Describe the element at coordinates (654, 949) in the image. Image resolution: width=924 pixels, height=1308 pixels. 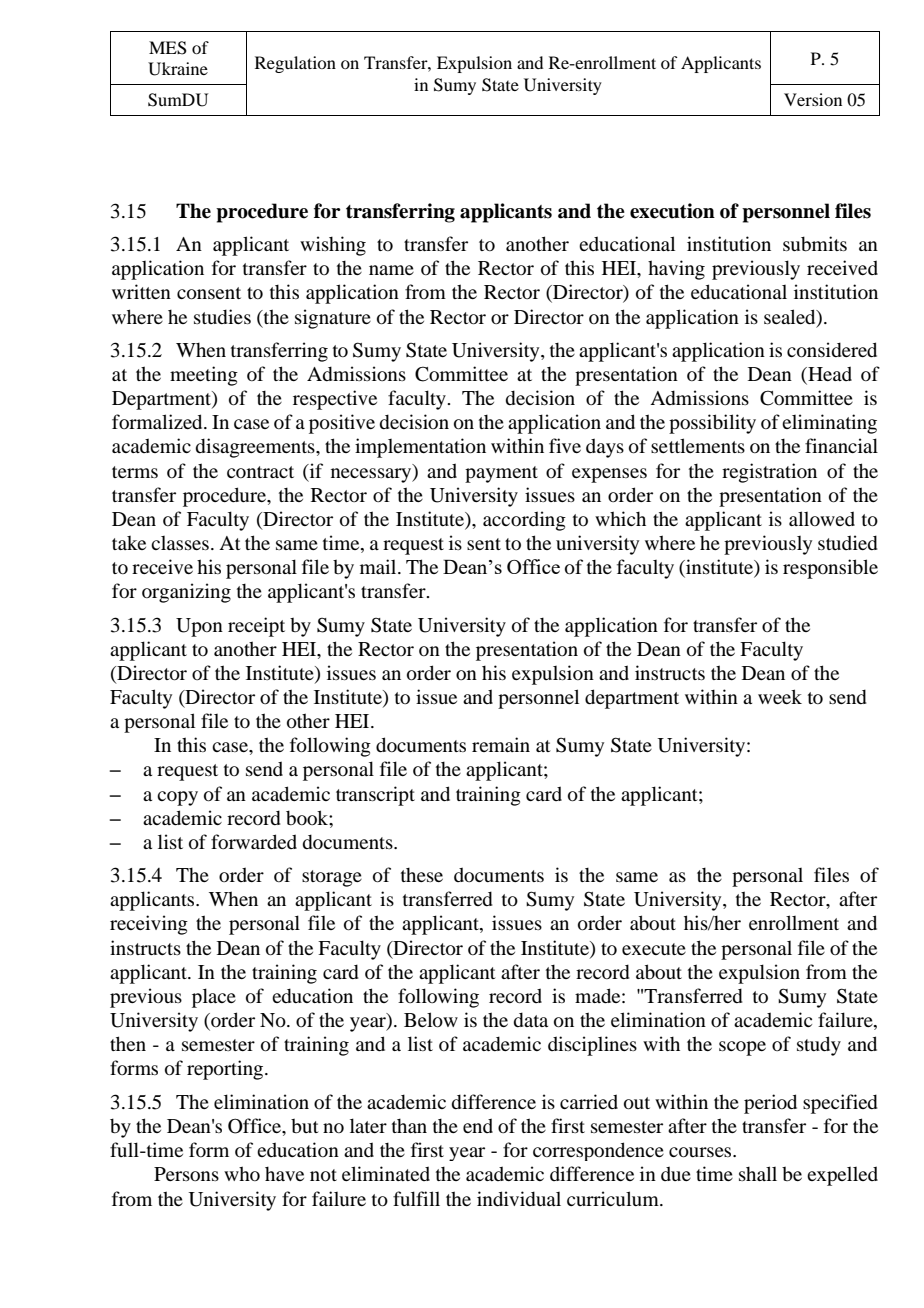
I see `execute` at that location.
